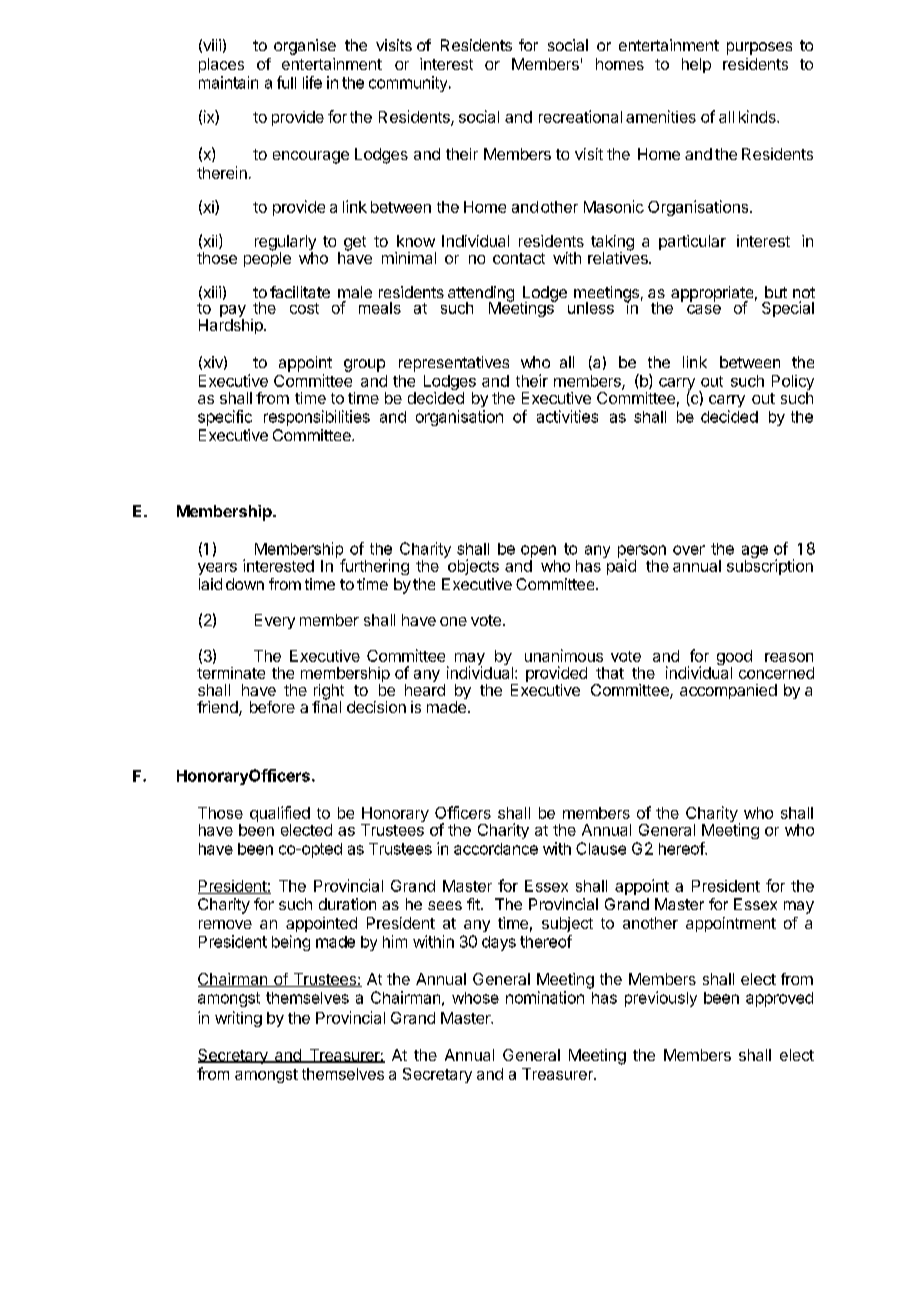 The image size is (924, 1308). What do you see at coordinates (238, 1019) in the screenshot?
I see `writing` at bounding box center [238, 1019].
